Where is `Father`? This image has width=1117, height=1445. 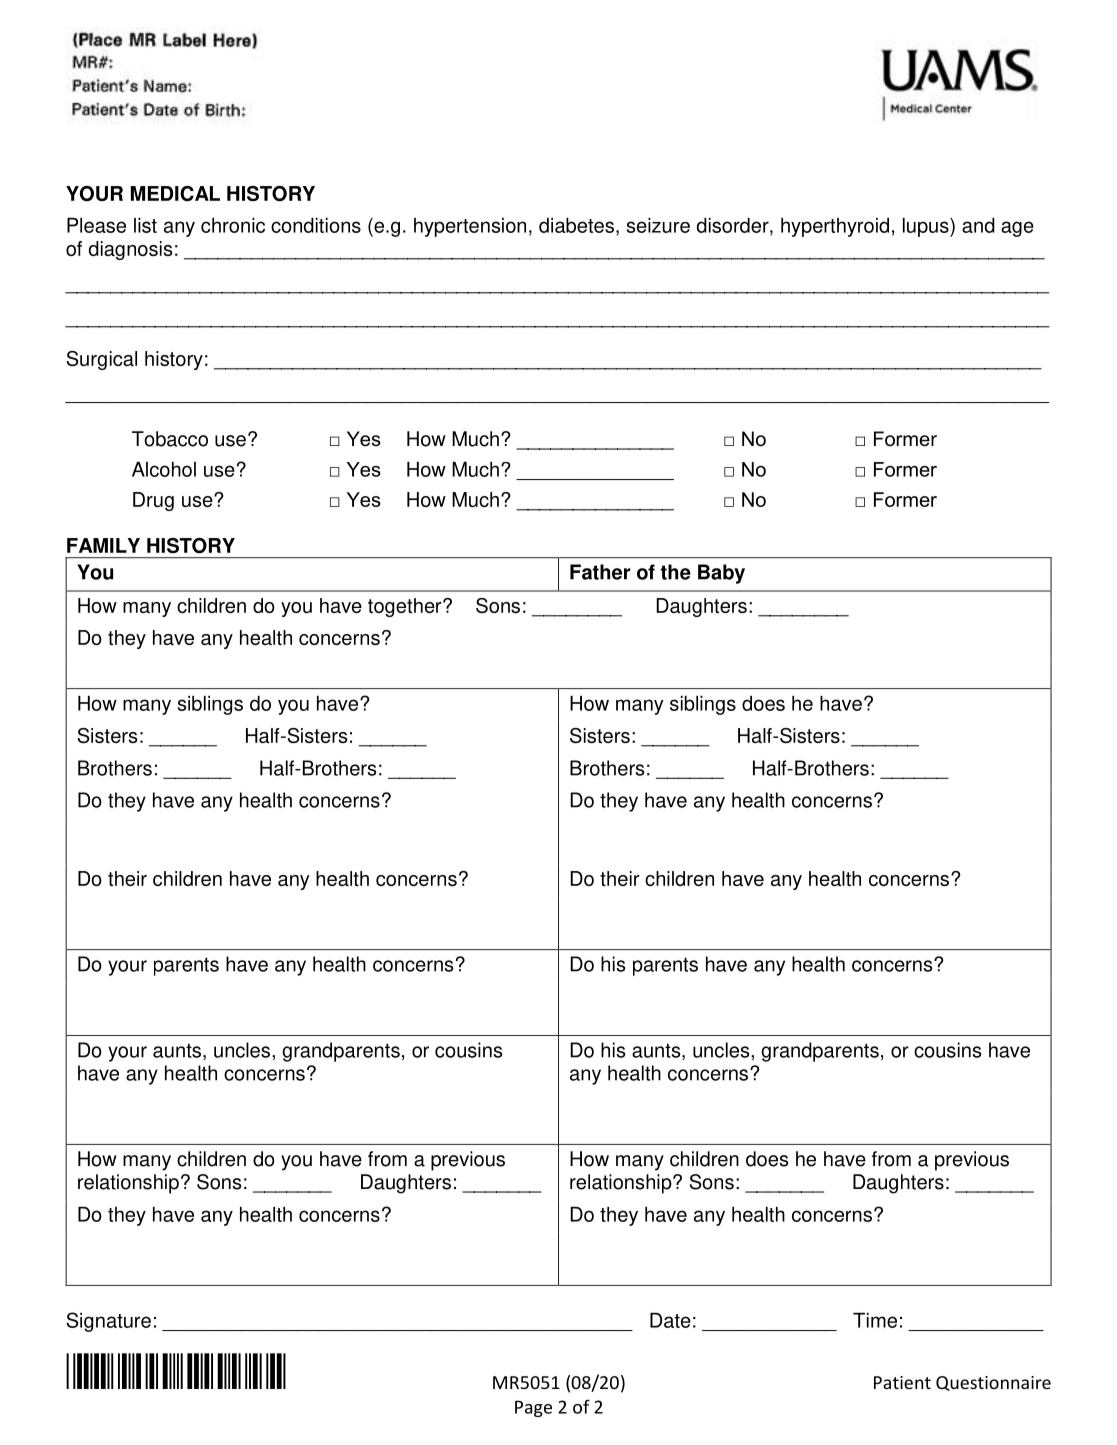 Father is located at coordinates (600, 572).
